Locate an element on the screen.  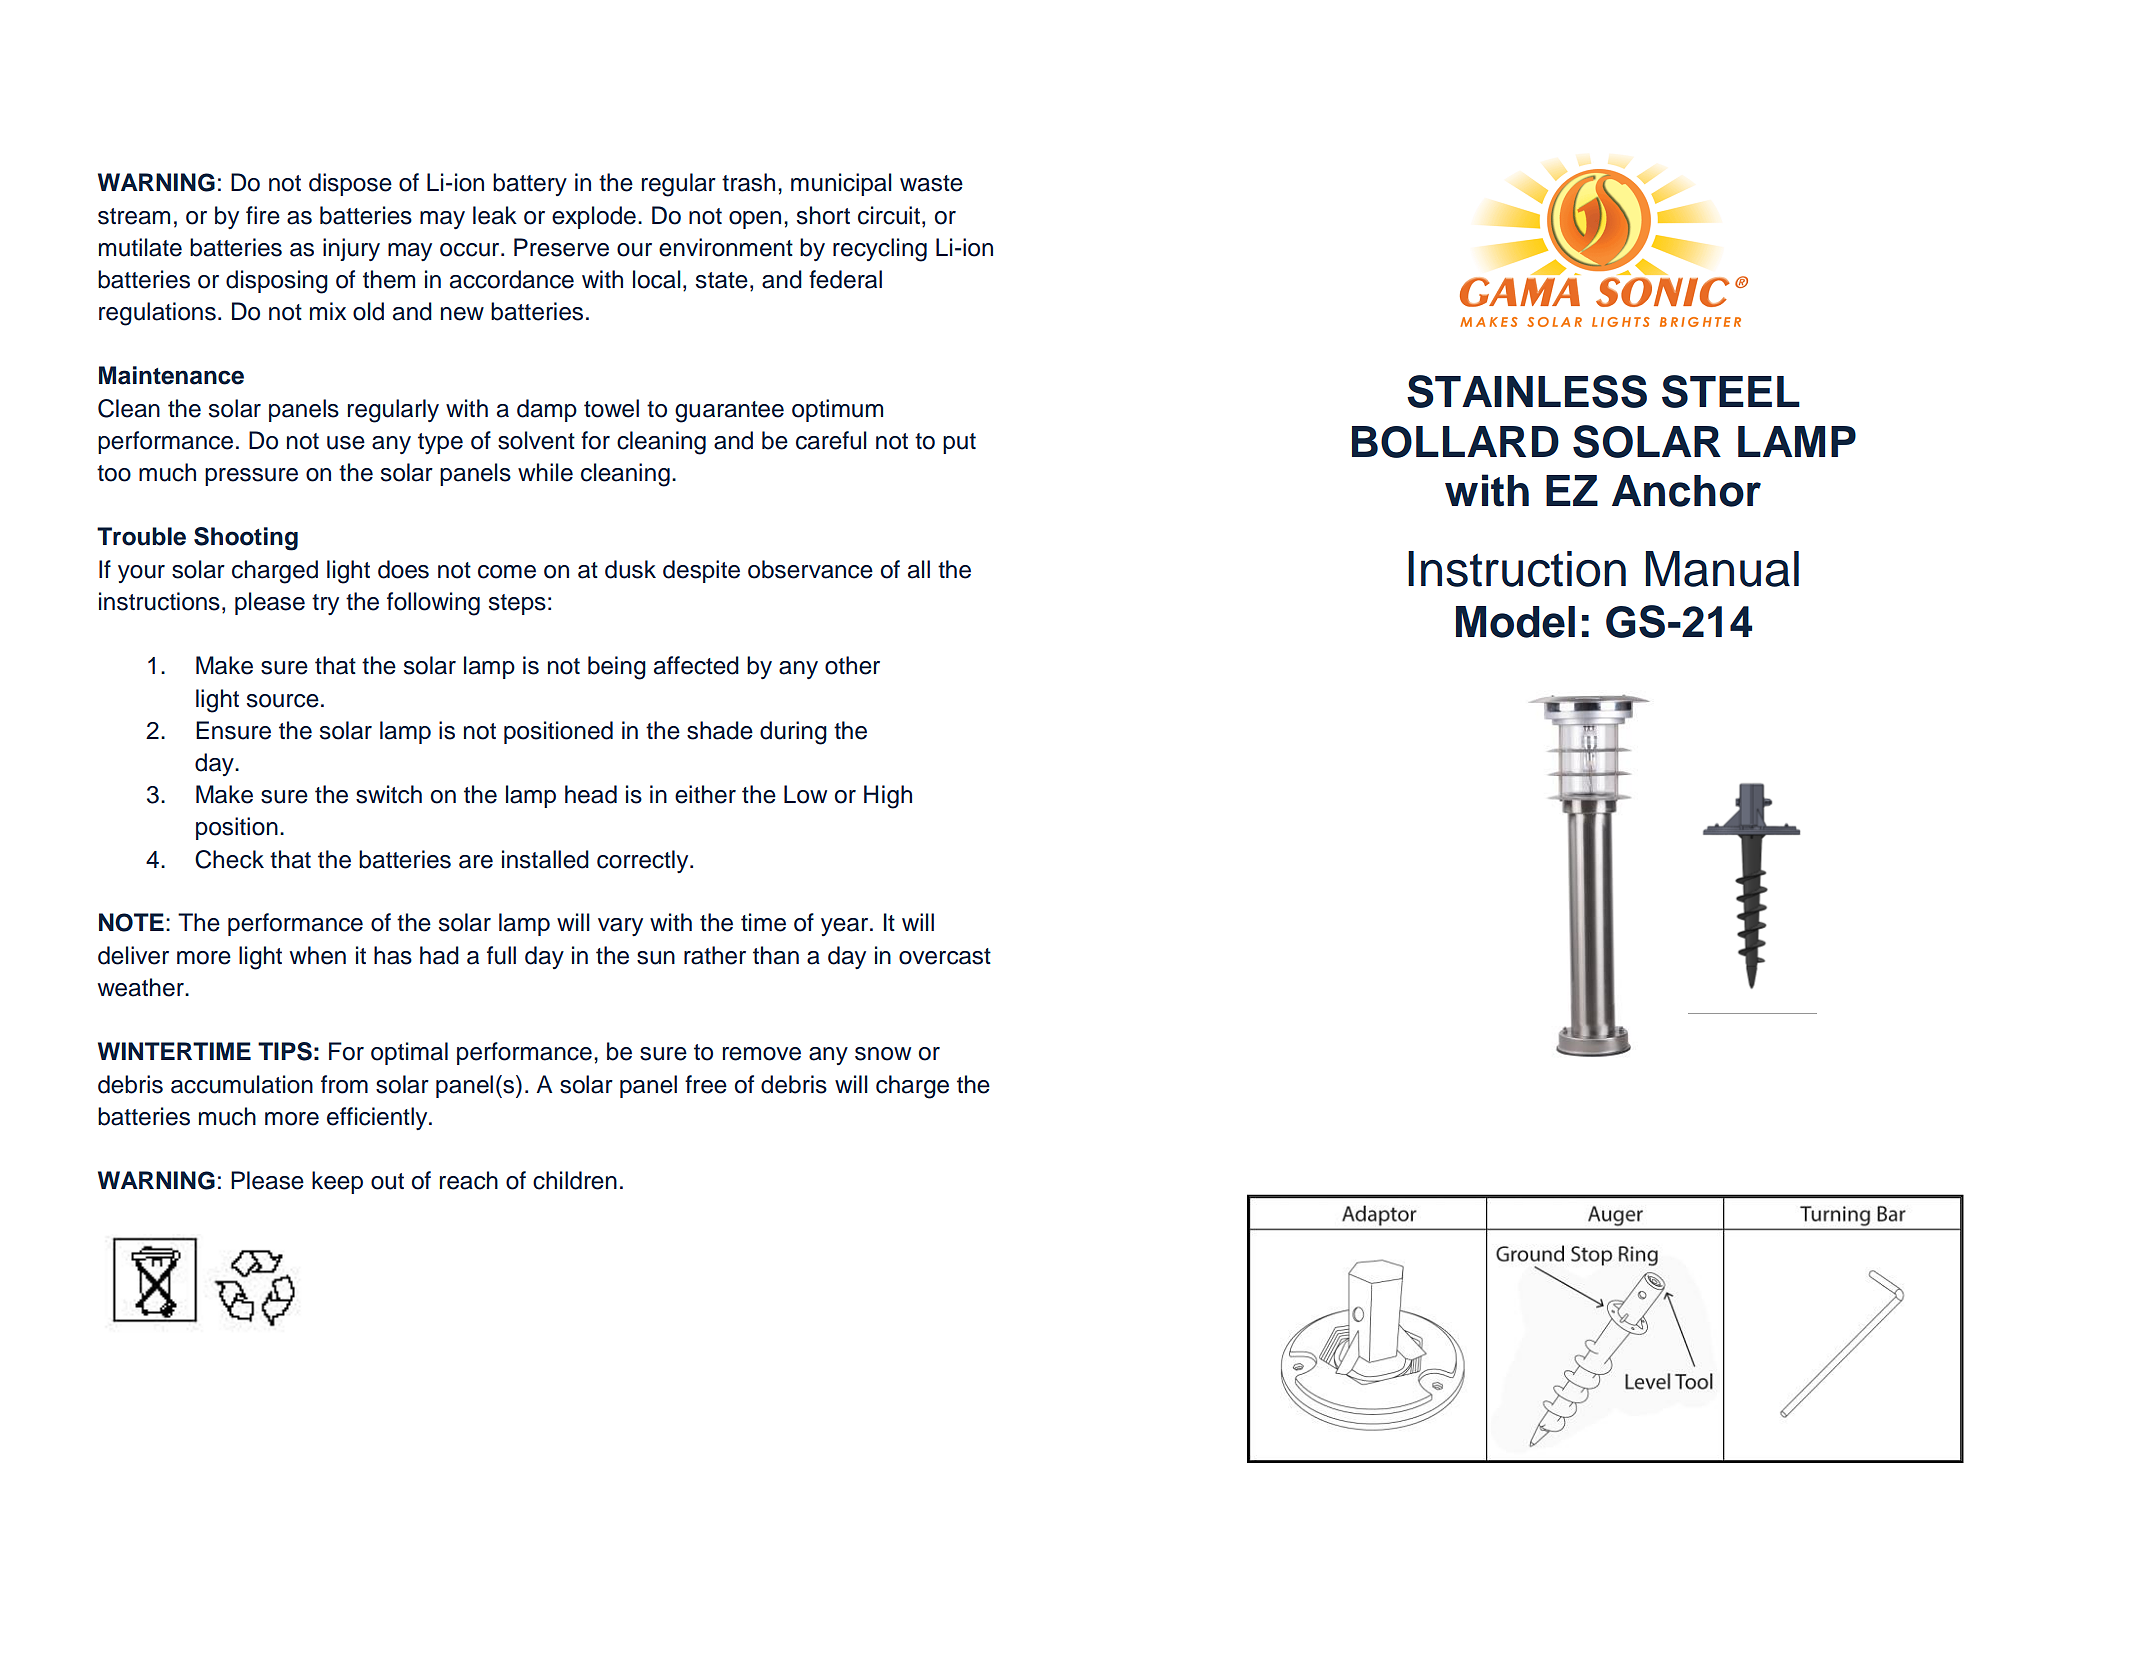
source is located at coordinates (283, 701).
